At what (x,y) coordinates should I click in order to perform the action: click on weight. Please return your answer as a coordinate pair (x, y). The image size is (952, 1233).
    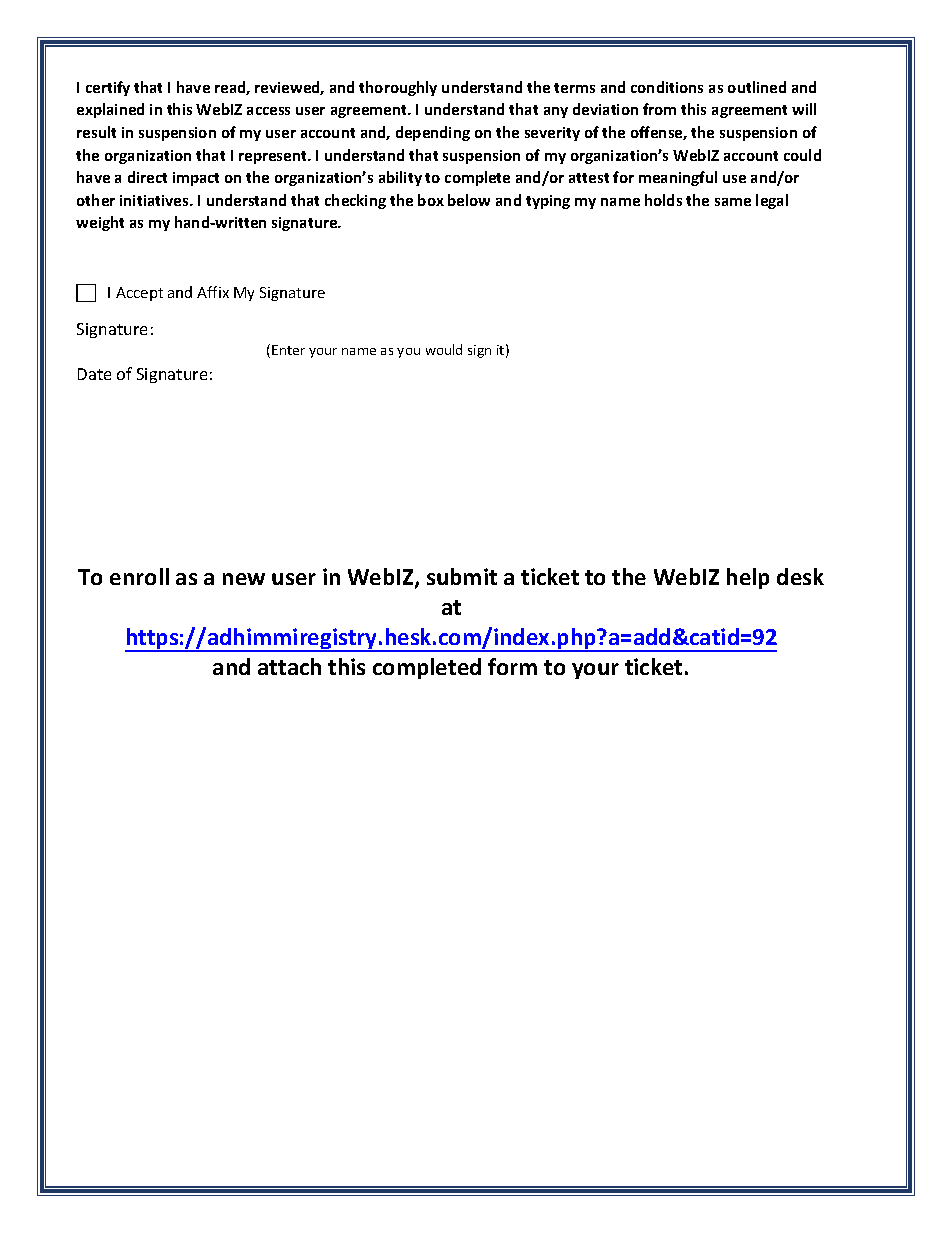
    Looking at the image, I should click on (100, 223).
